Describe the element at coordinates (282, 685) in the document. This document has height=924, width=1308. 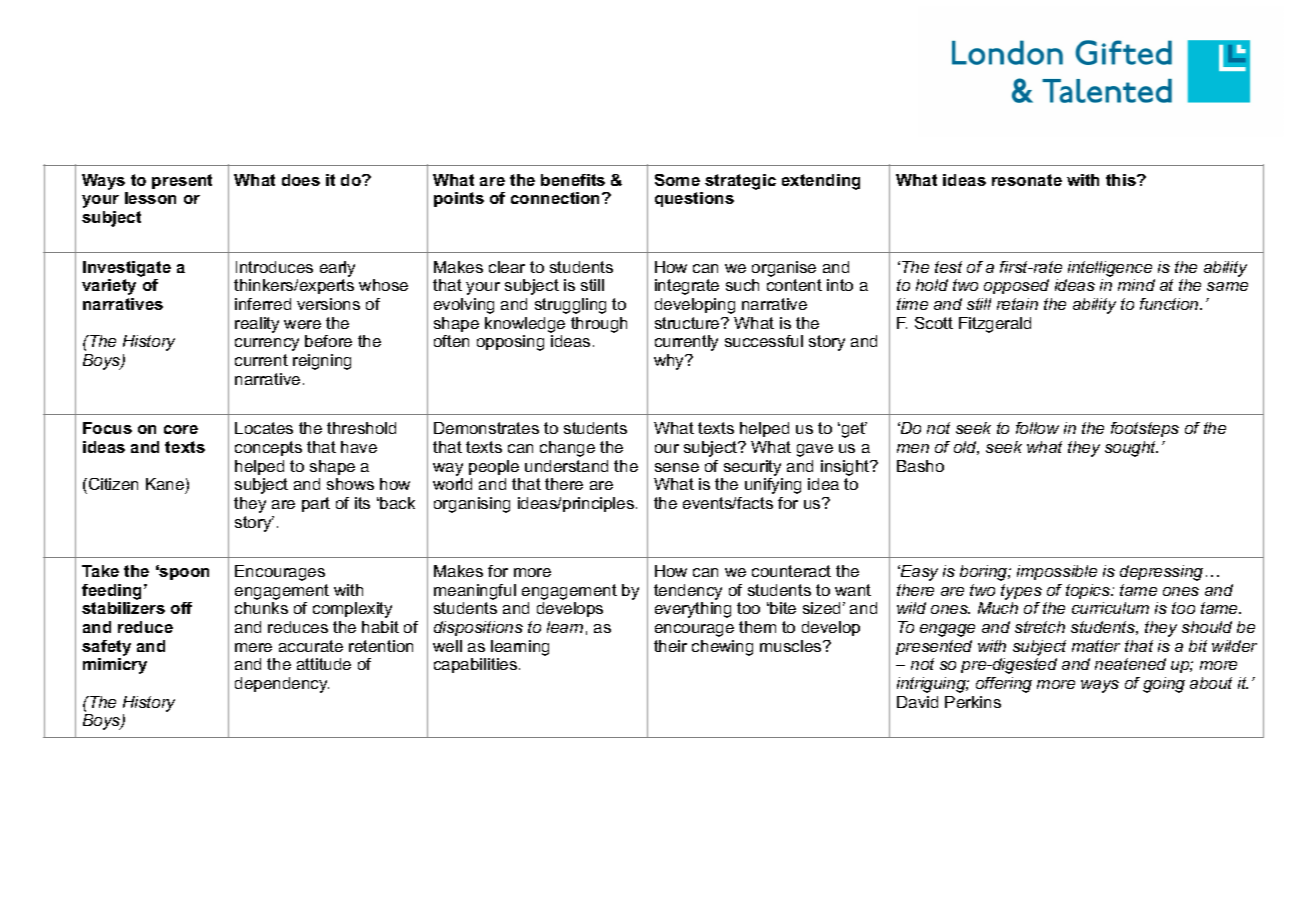
I see `dependency` at that location.
